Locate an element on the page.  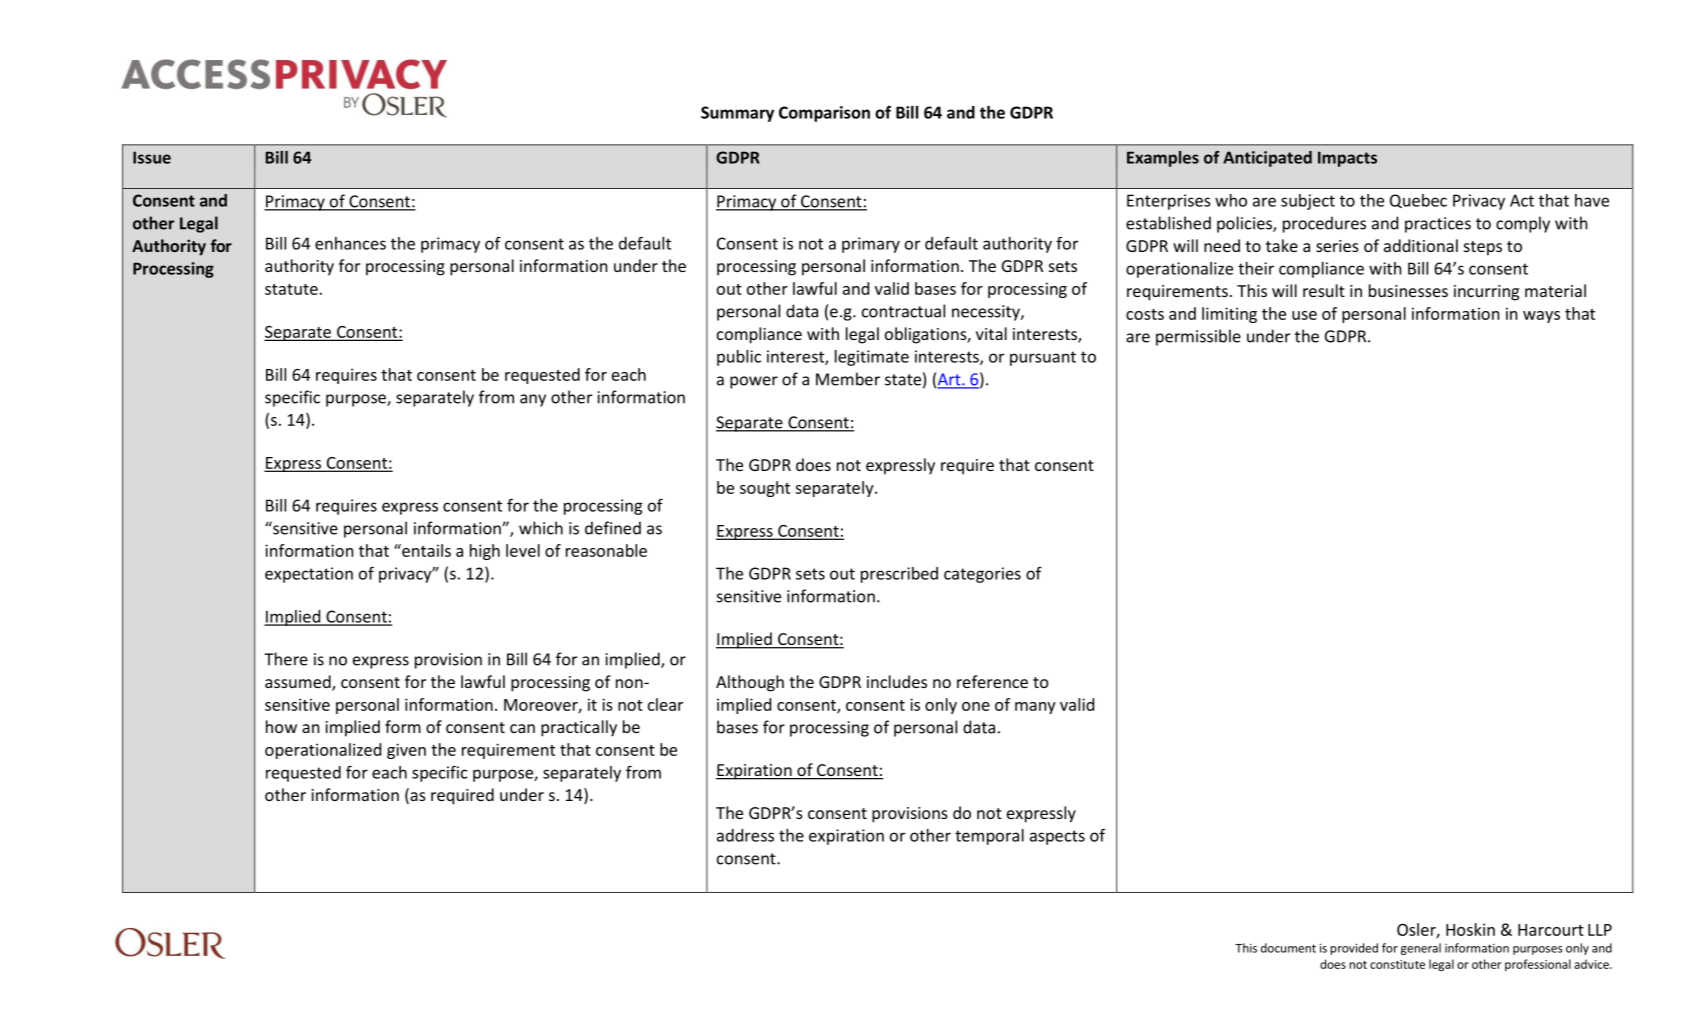
temporal is located at coordinates (989, 837).
